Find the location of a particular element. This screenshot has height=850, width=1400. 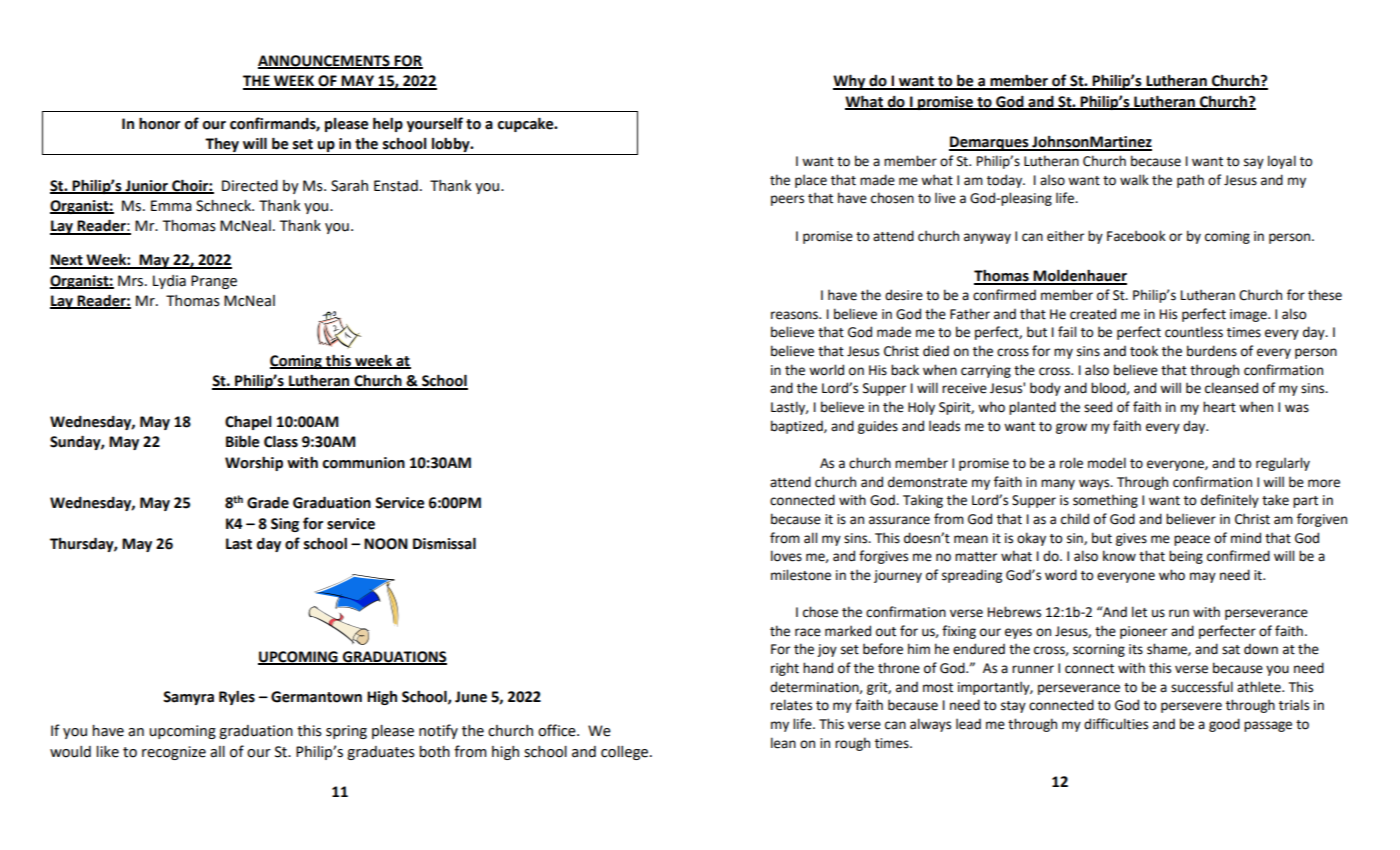

recognize is located at coordinates (174, 753).
